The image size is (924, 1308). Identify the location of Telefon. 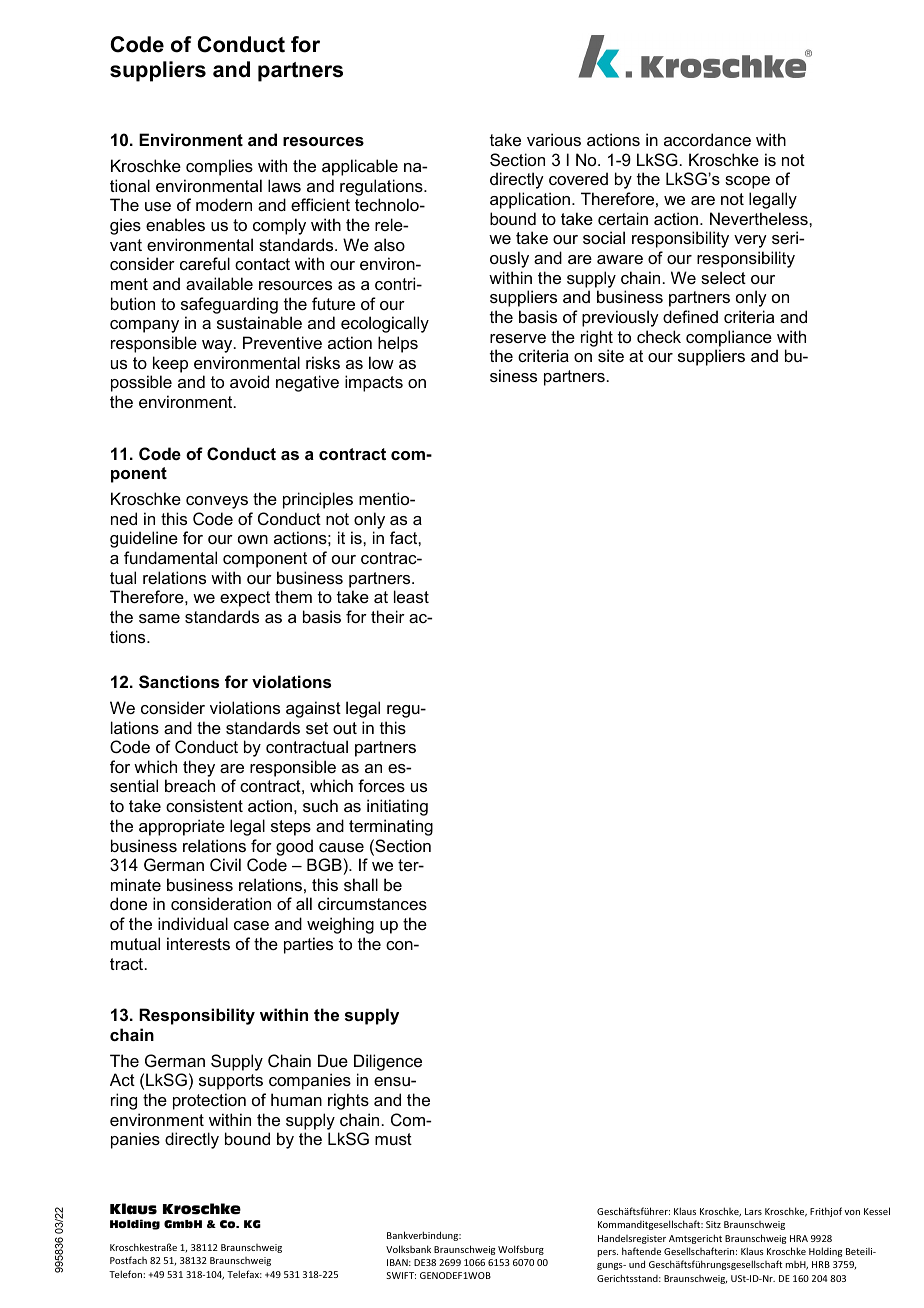
(126, 1274).
